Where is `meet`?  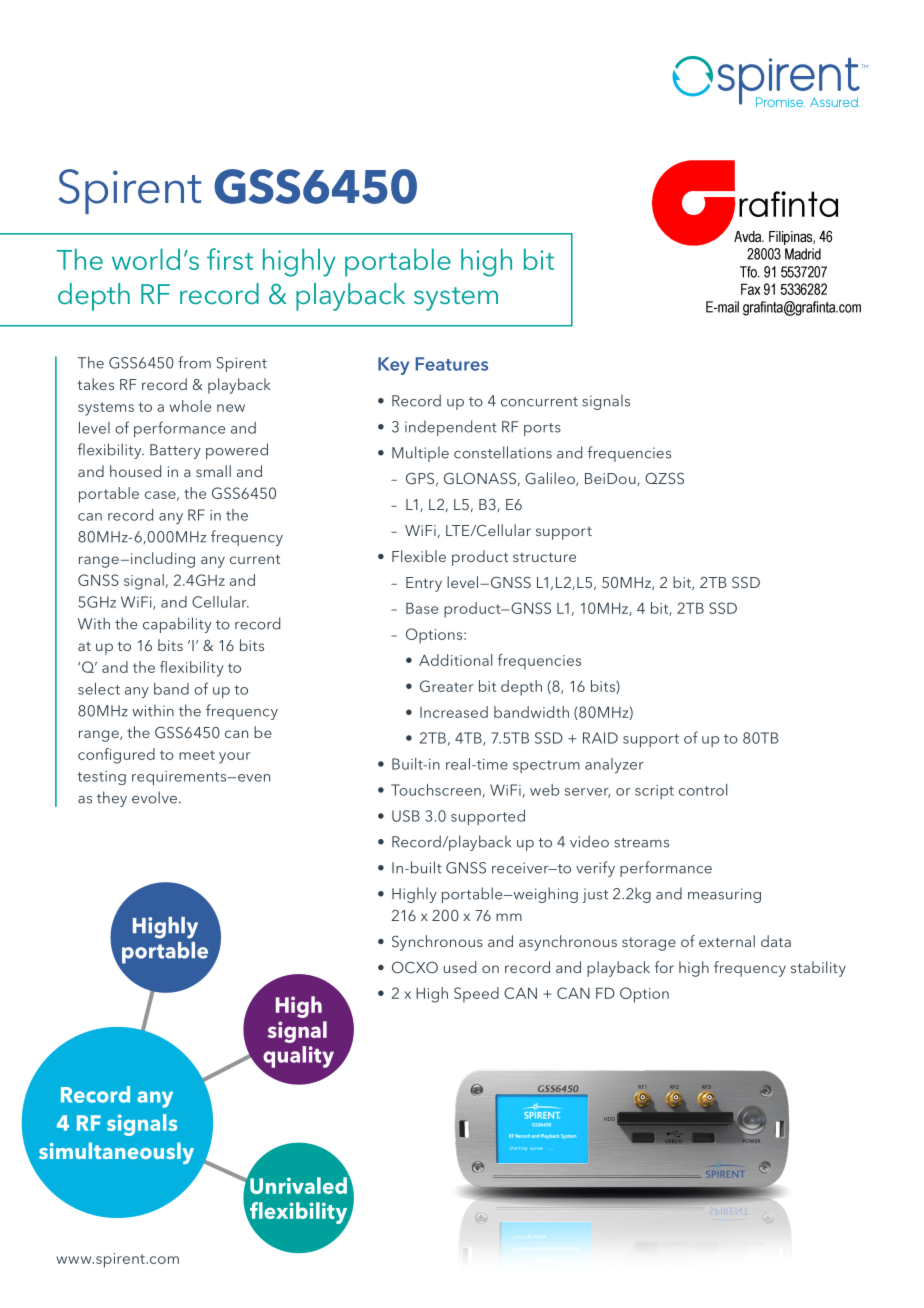
meet is located at coordinates (197, 755).
